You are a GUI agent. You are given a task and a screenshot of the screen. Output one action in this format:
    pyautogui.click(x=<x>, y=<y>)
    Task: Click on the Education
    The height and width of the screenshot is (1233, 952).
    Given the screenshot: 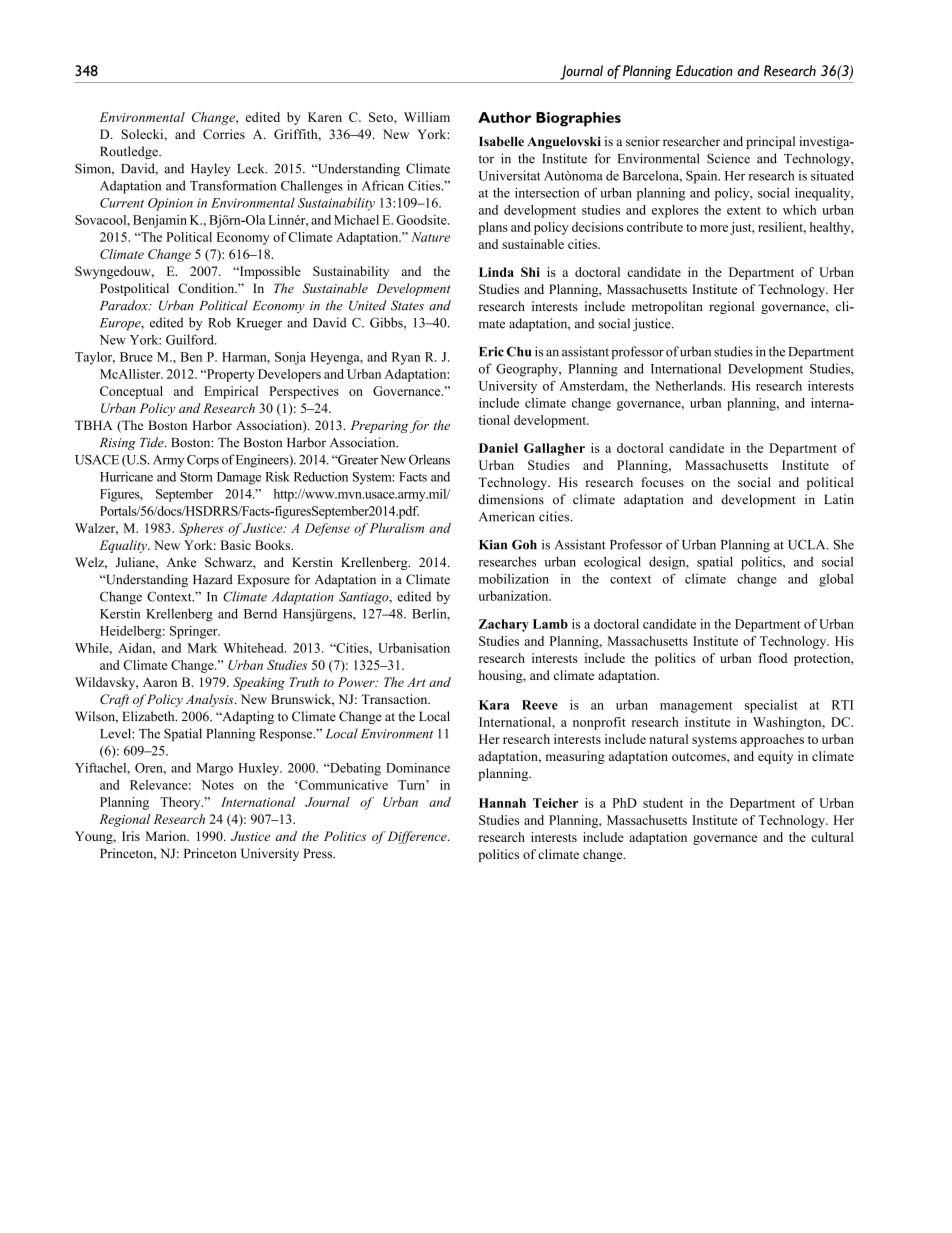 What is the action you would take?
    pyautogui.click(x=704, y=71)
